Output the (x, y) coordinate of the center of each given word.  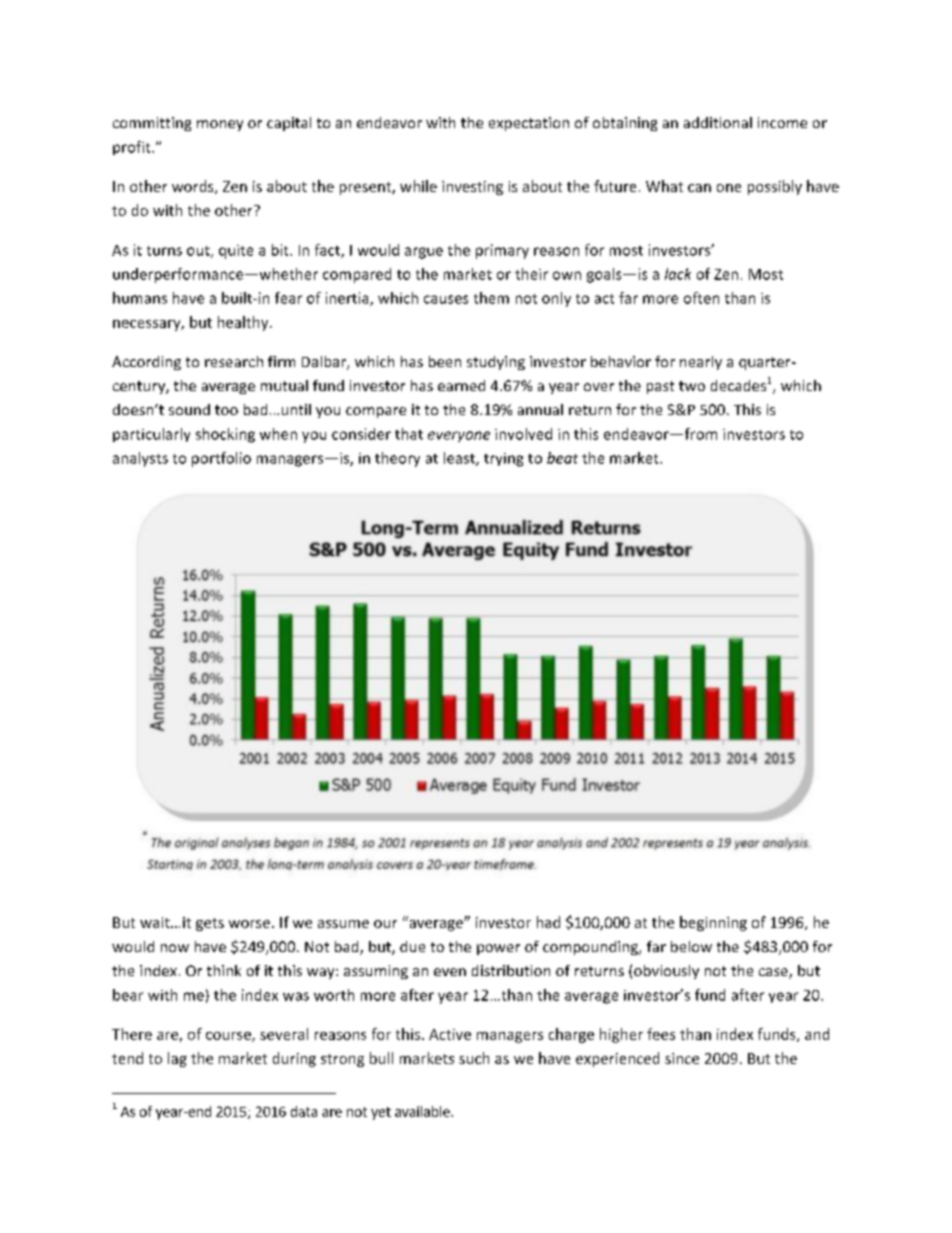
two (692, 386)
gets (210, 924)
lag (177, 1059)
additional (718, 122)
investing (472, 188)
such (474, 1058)
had (548, 922)
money (220, 125)
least (460, 459)
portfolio (221, 459)
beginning (713, 923)
